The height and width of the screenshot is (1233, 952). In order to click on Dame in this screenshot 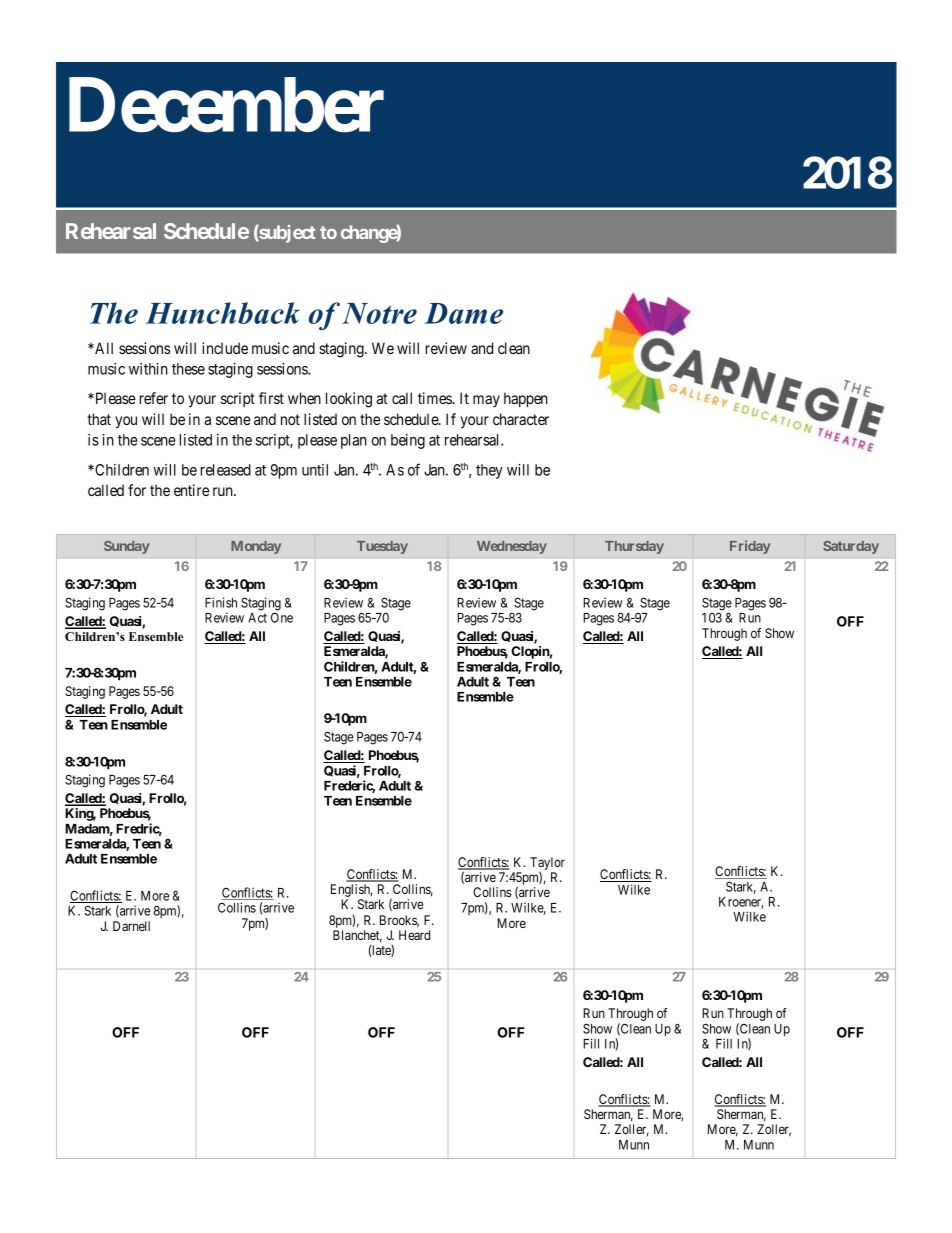, I will do `click(463, 313)`.
